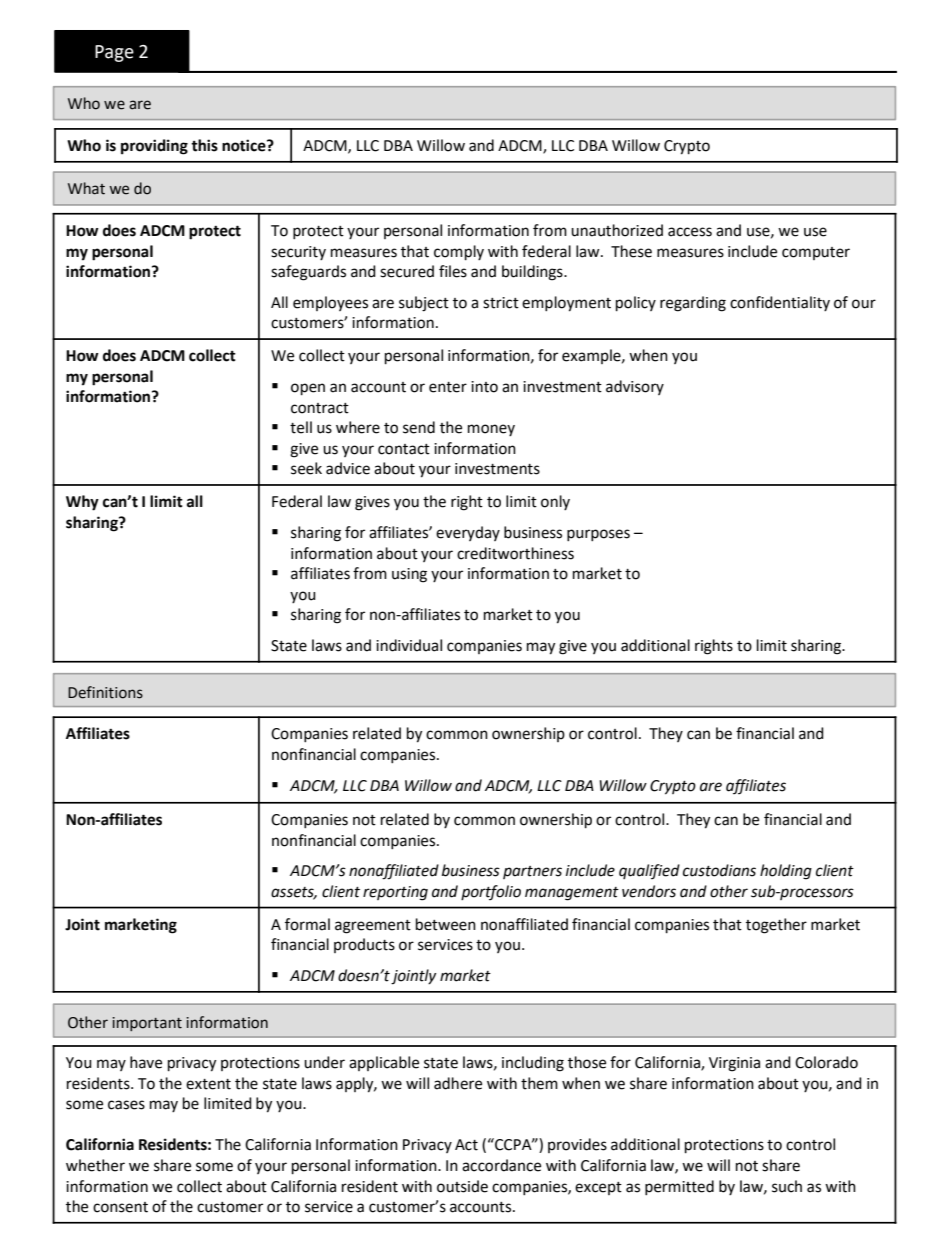 The image size is (952, 1233). I want to click on purposes, so click(598, 535).
